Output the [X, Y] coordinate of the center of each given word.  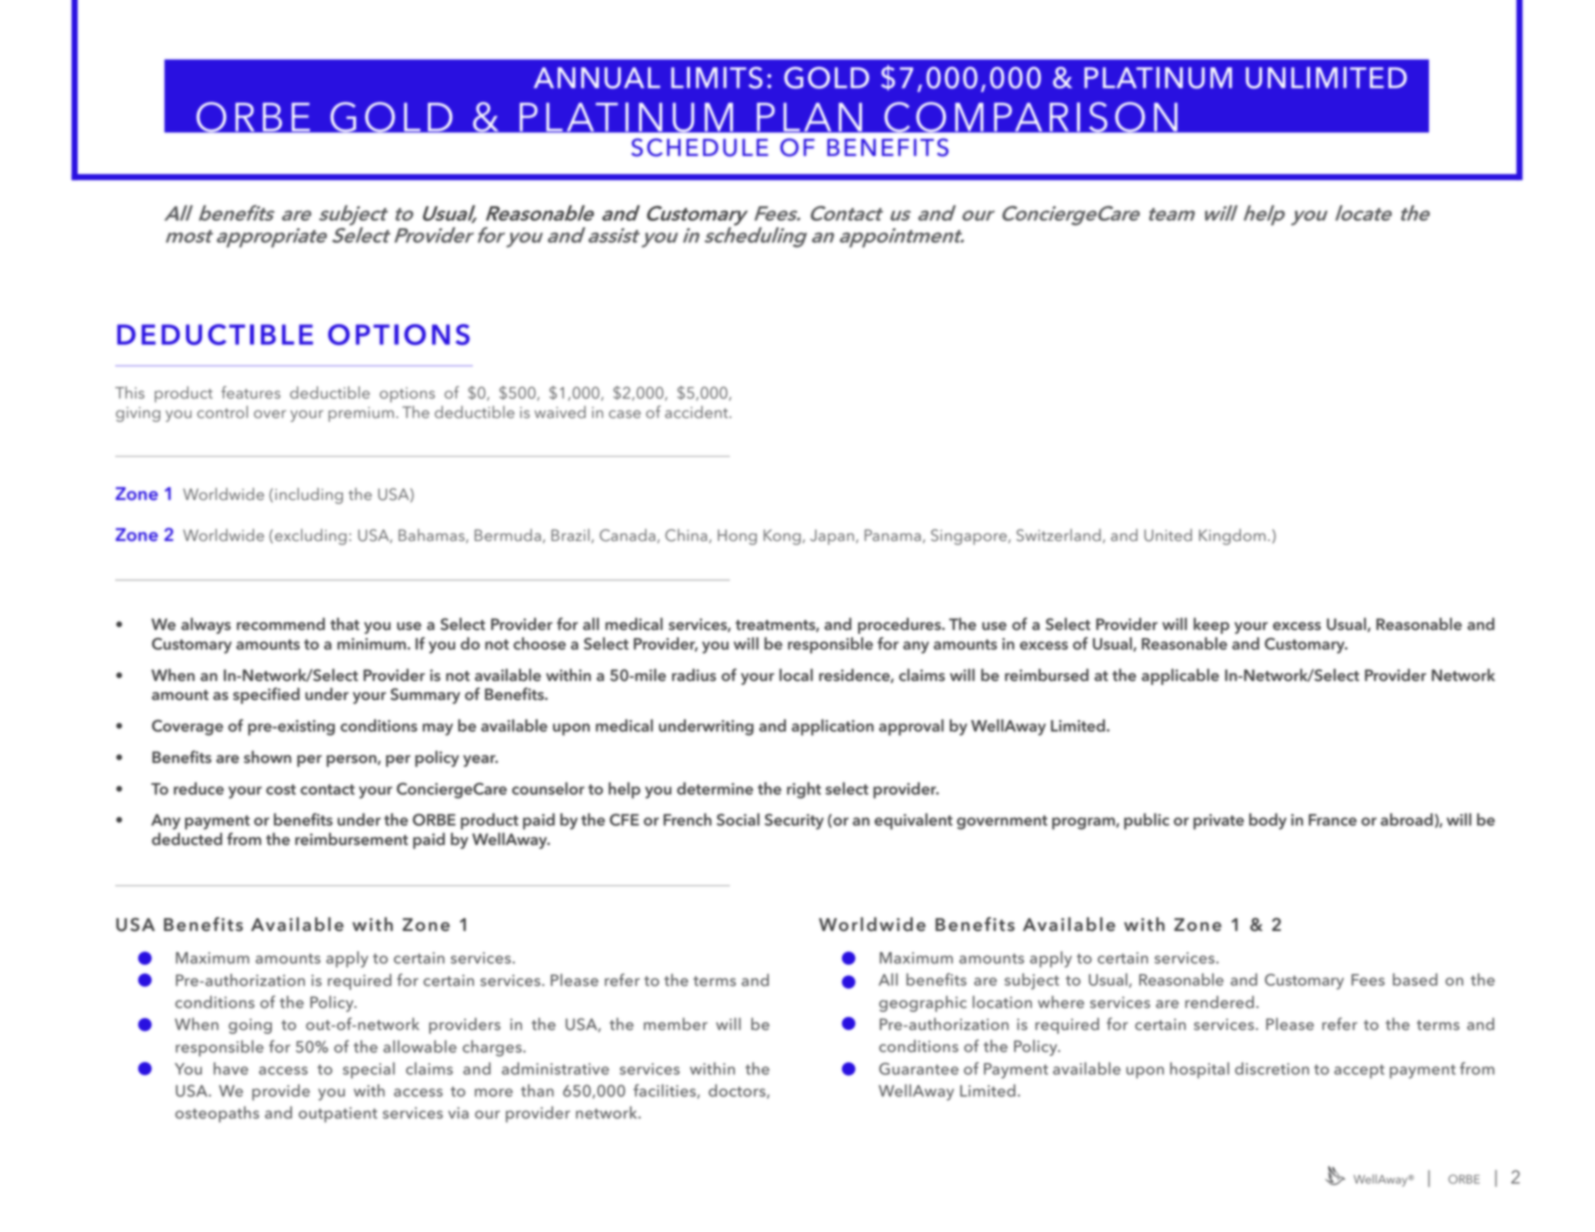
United [1168, 535]
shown [267, 757]
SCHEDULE [699, 147]
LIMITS [717, 78]
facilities [665, 1091]
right [804, 790]
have [231, 1068]
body [1268, 821]
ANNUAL [597, 78]
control [222, 412]
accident [697, 412]
